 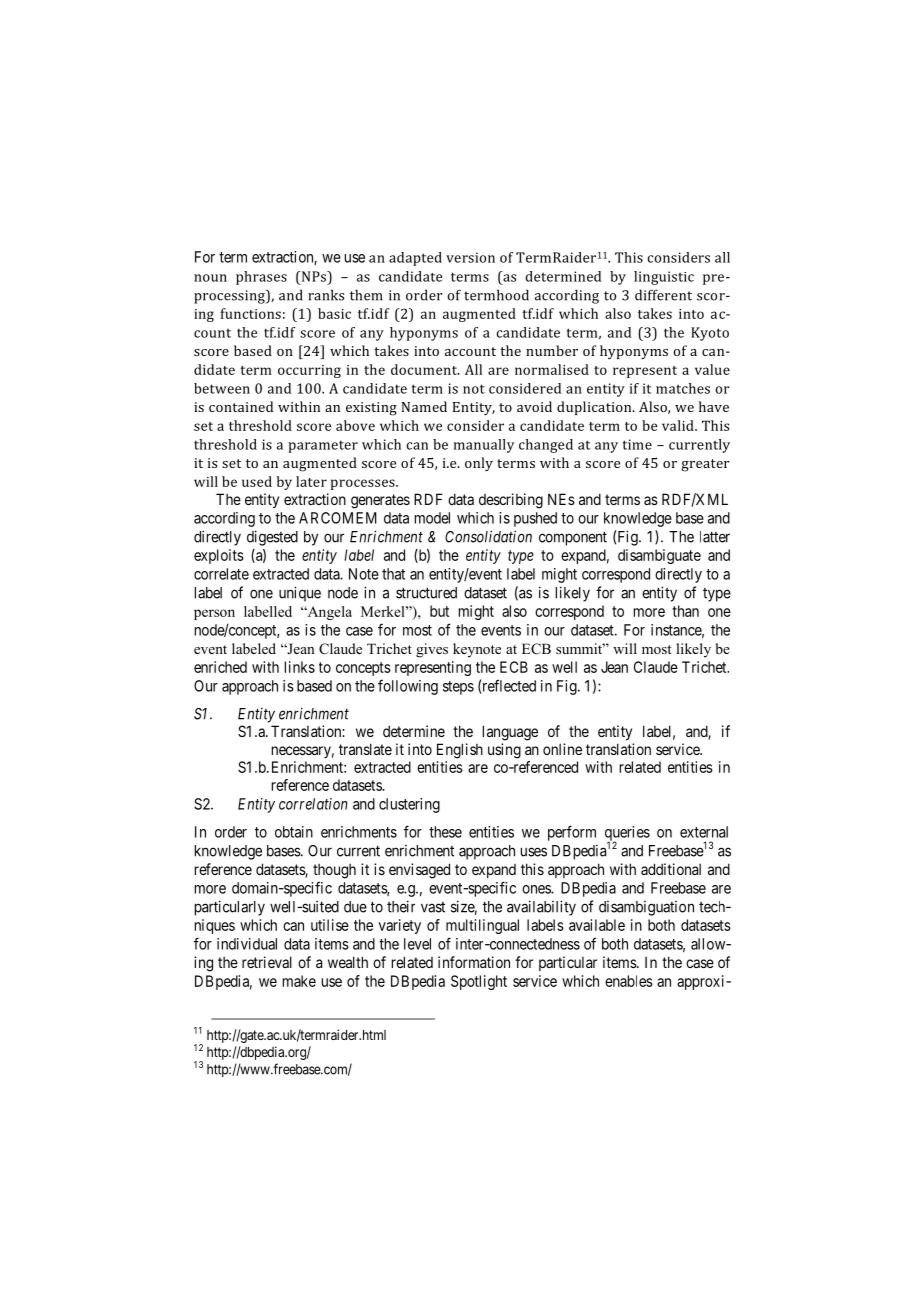 I want to click on latter, so click(x=715, y=537).
